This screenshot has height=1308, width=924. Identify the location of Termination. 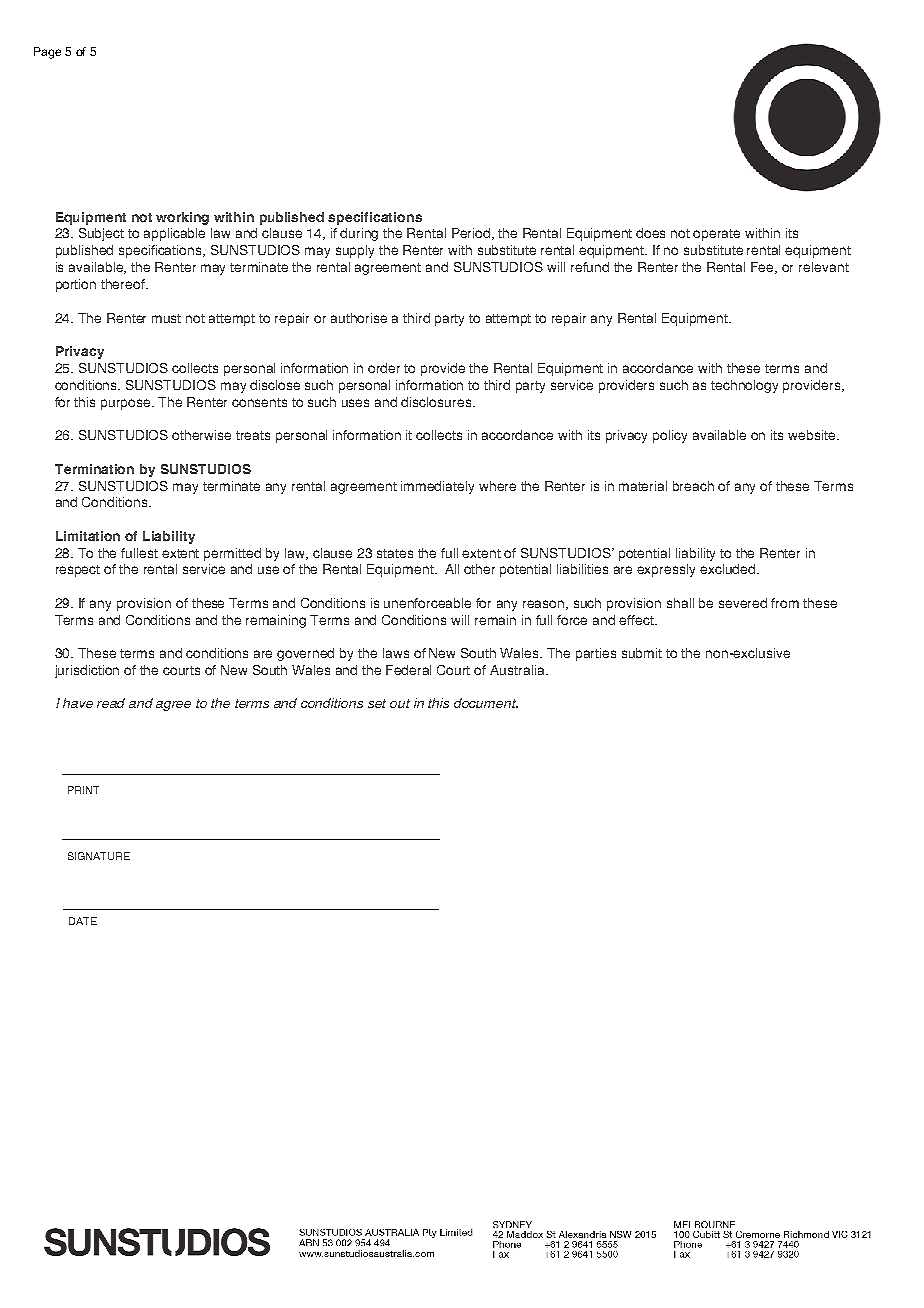
(94, 469).
